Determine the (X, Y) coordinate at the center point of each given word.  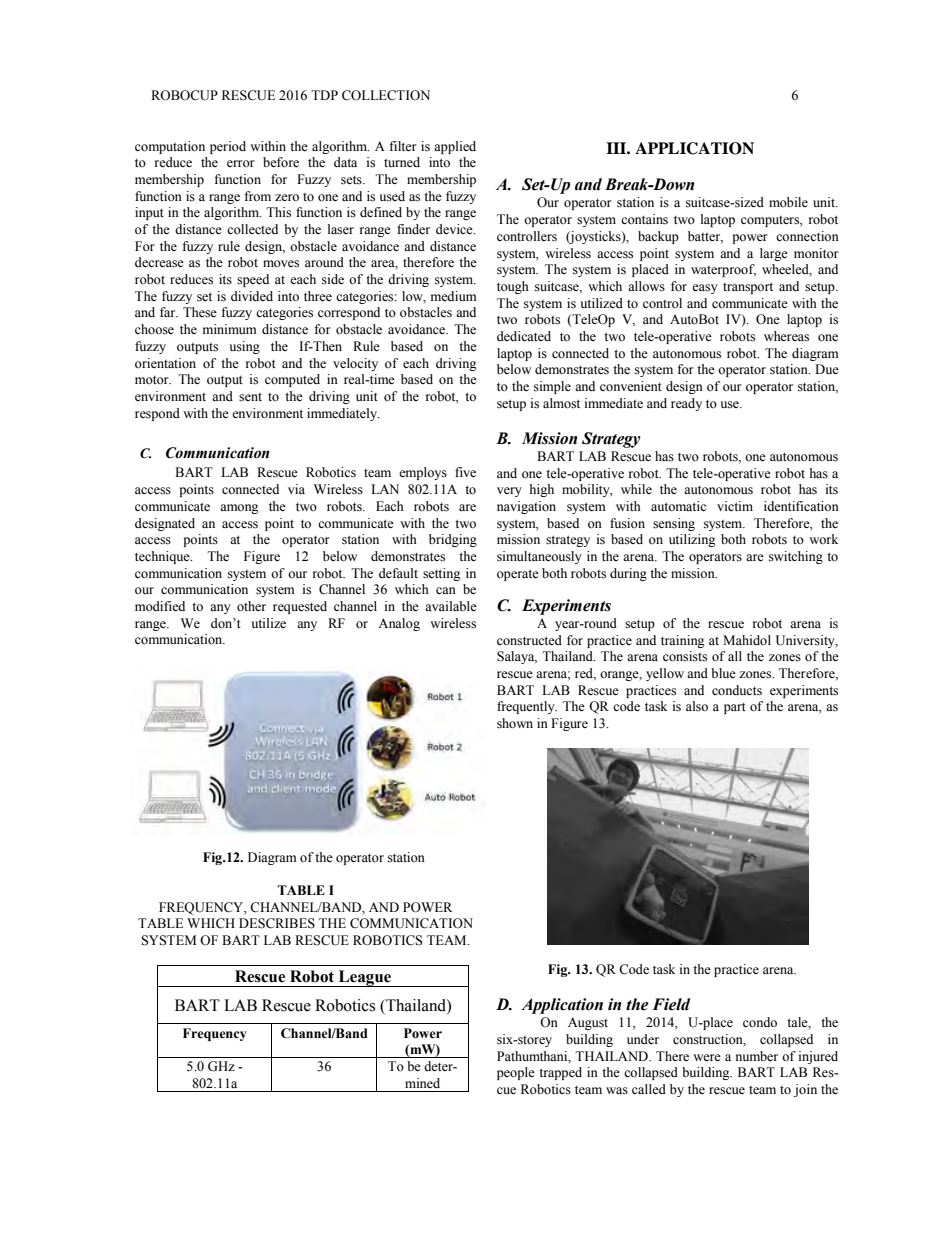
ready (686, 404)
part (735, 708)
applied (455, 147)
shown (515, 723)
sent (250, 397)
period (228, 147)
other (251, 606)
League (365, 978)
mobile (788, 202)
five (465, 472)
